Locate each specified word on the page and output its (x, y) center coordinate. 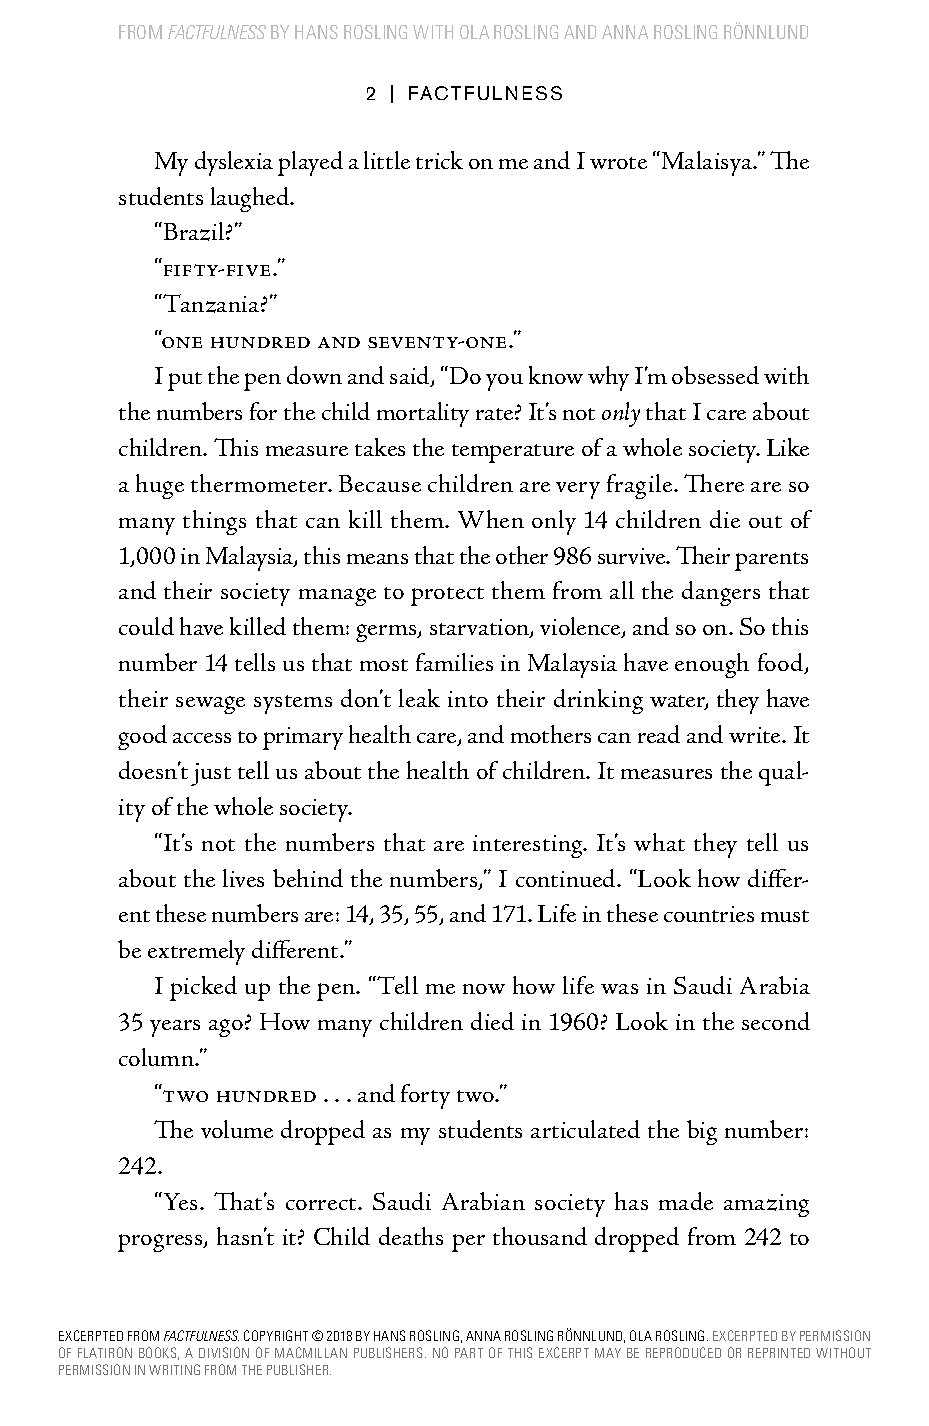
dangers (721, 593)
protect (447, 596)
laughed (251, 199)
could (146, 626)
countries (709, 914)
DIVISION (224, 1352)
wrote (618, 163)
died (492, 1021)
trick (439, 160)
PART (469, 1353)
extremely (196, 952)
